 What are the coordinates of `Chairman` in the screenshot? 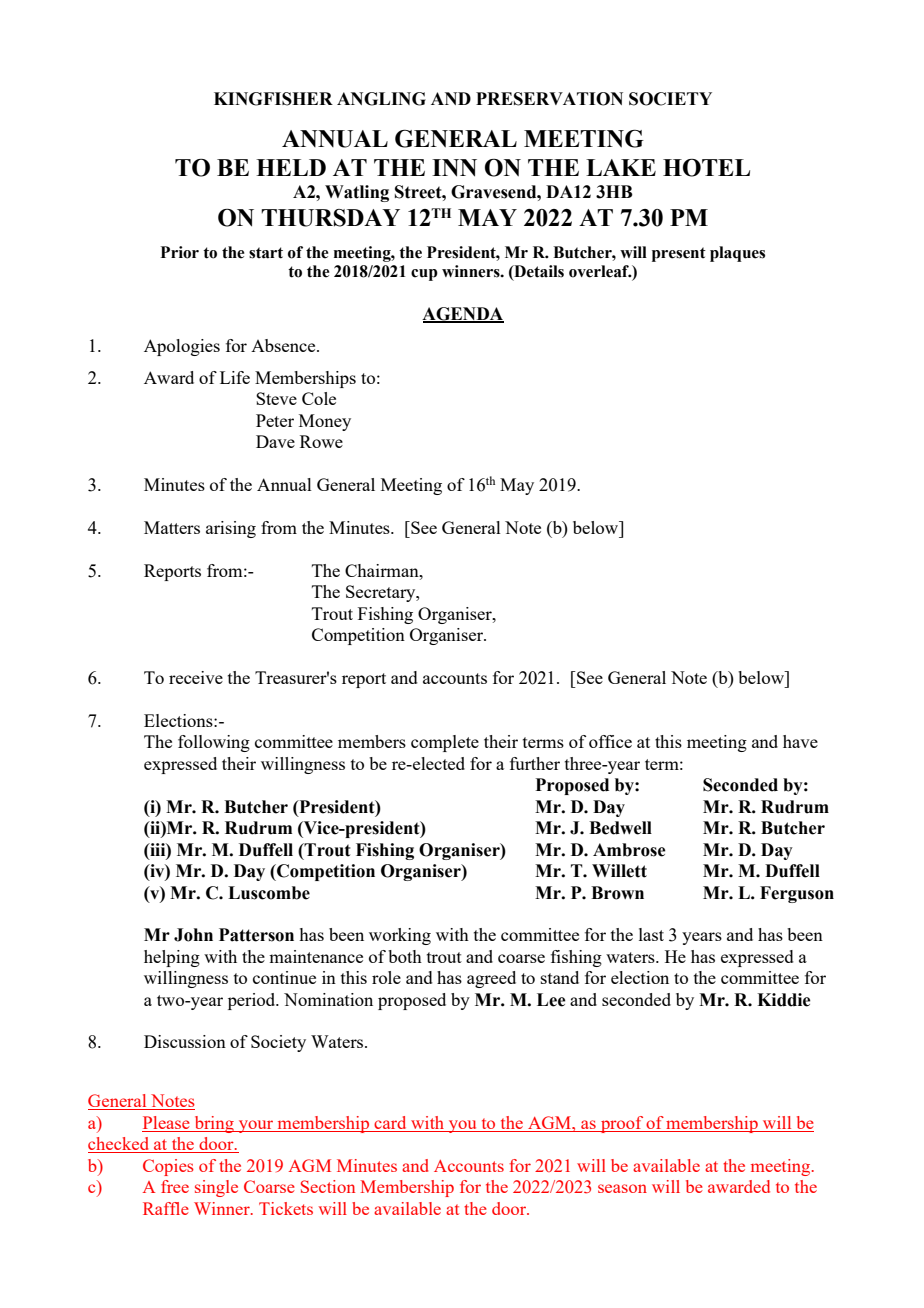 It's located at (383, 570).
